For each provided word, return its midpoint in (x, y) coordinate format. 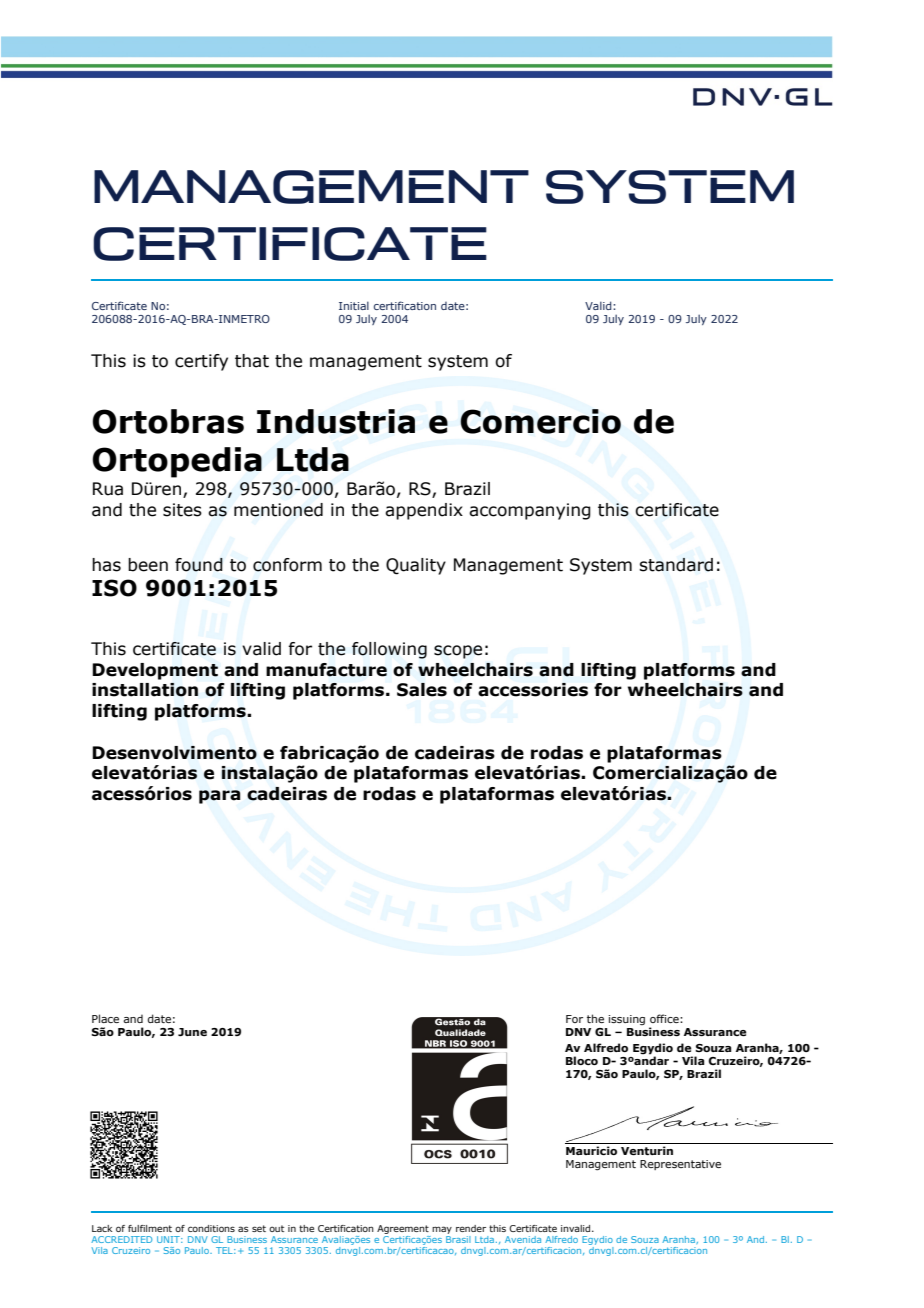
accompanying (530, 511)
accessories (533, 690)
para (219, 797)
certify (201, 362)
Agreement (403, 1229)
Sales (422, 690)
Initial (354, 305)
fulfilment (150, 1228)
